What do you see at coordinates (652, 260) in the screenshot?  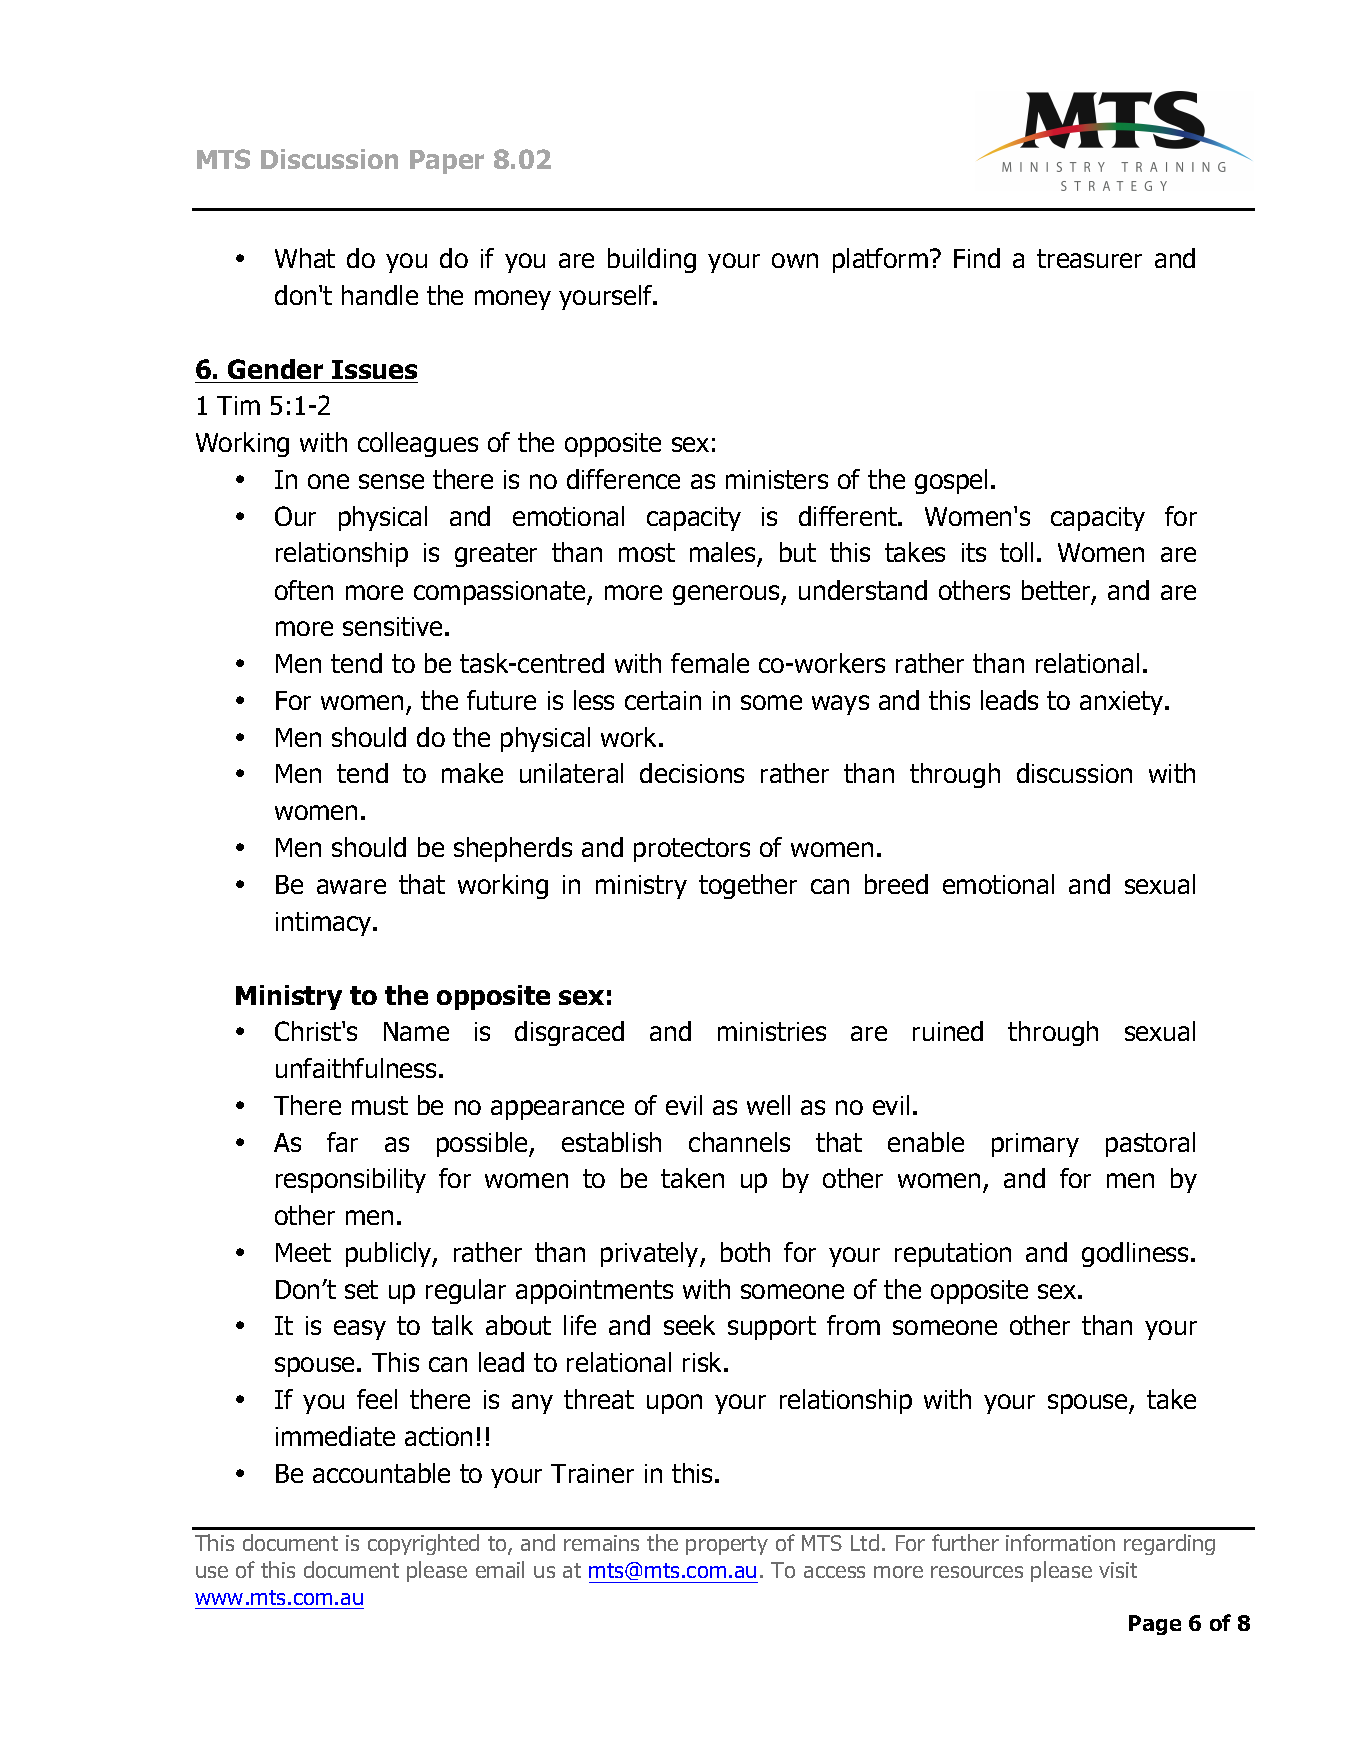 I see `building` at bounding box center [652, 260].
